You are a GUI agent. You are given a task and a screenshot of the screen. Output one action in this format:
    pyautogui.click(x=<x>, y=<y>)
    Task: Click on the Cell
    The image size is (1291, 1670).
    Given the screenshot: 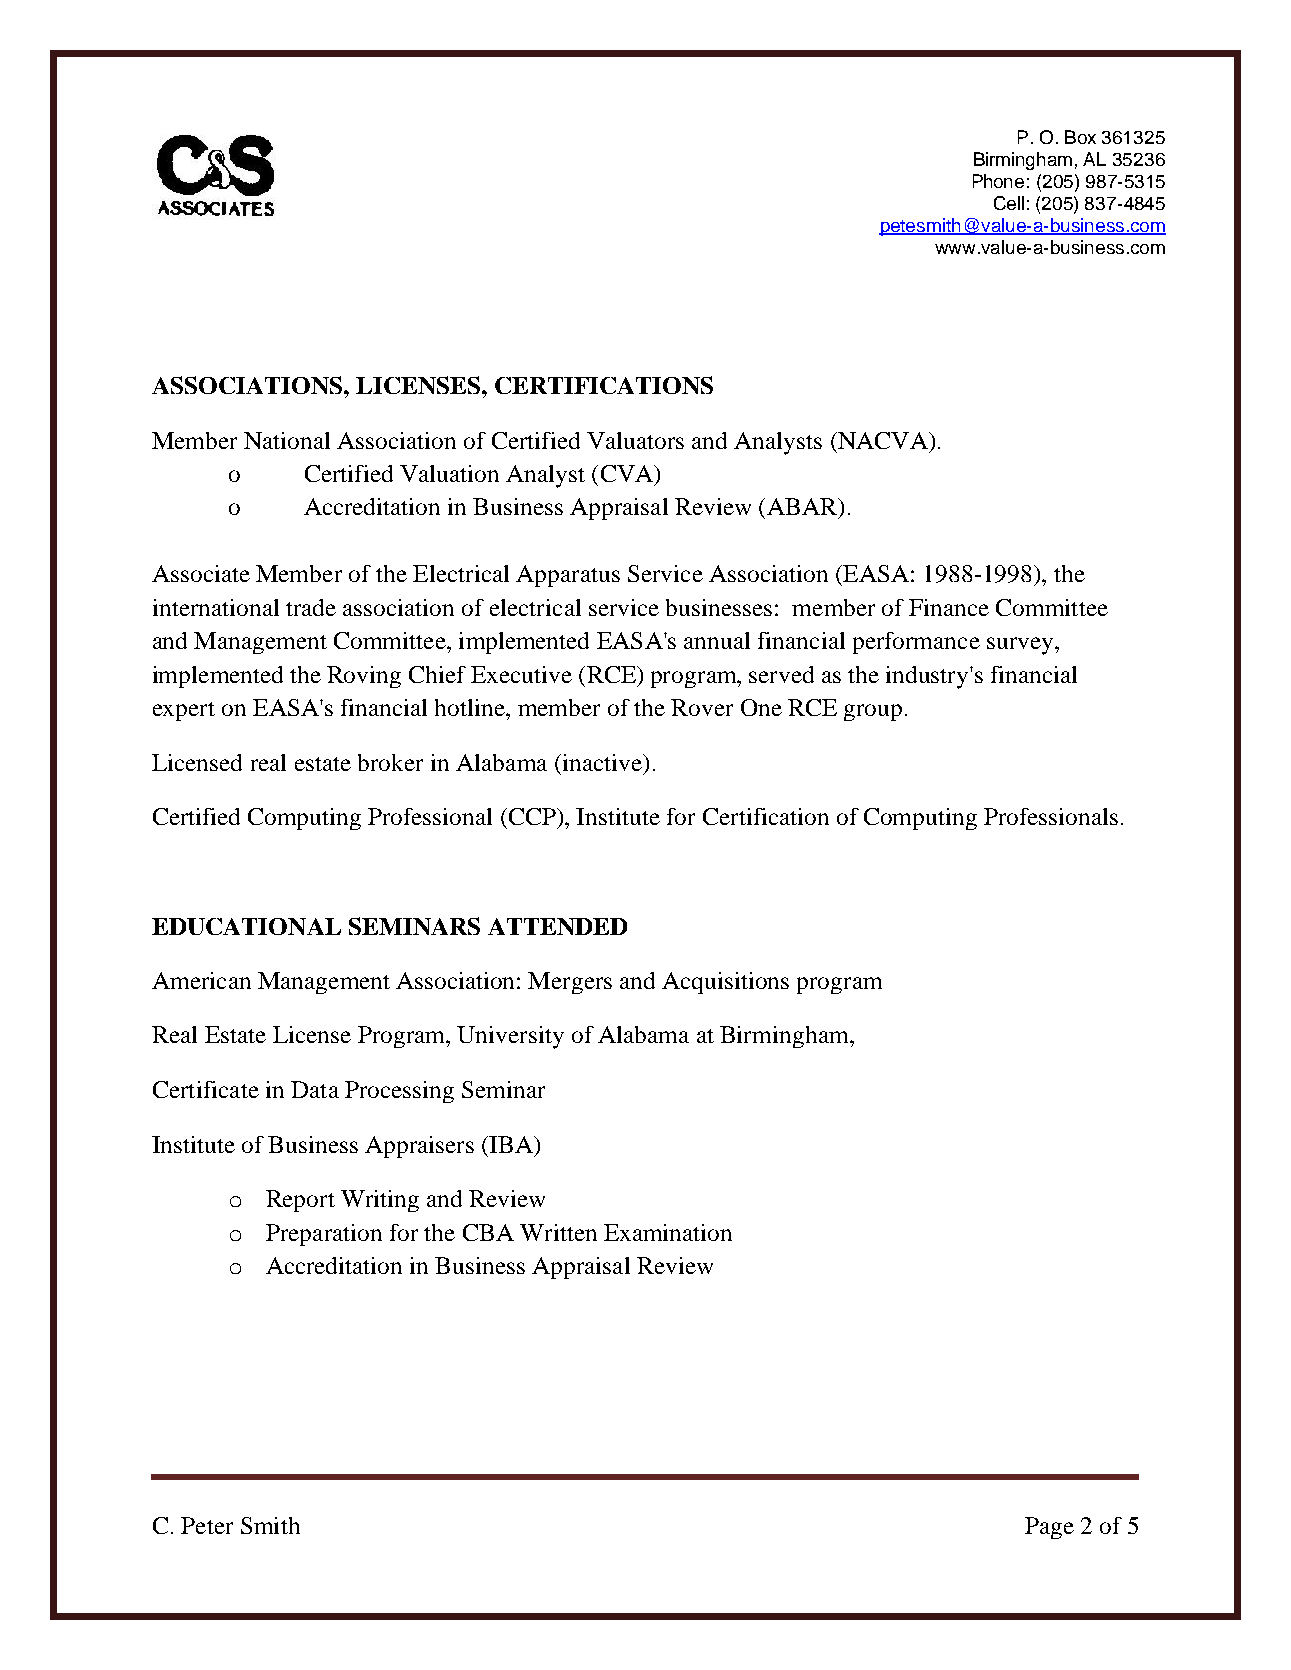 What is the action you would take?
    pyautogui.click(x=1009, y=203)
